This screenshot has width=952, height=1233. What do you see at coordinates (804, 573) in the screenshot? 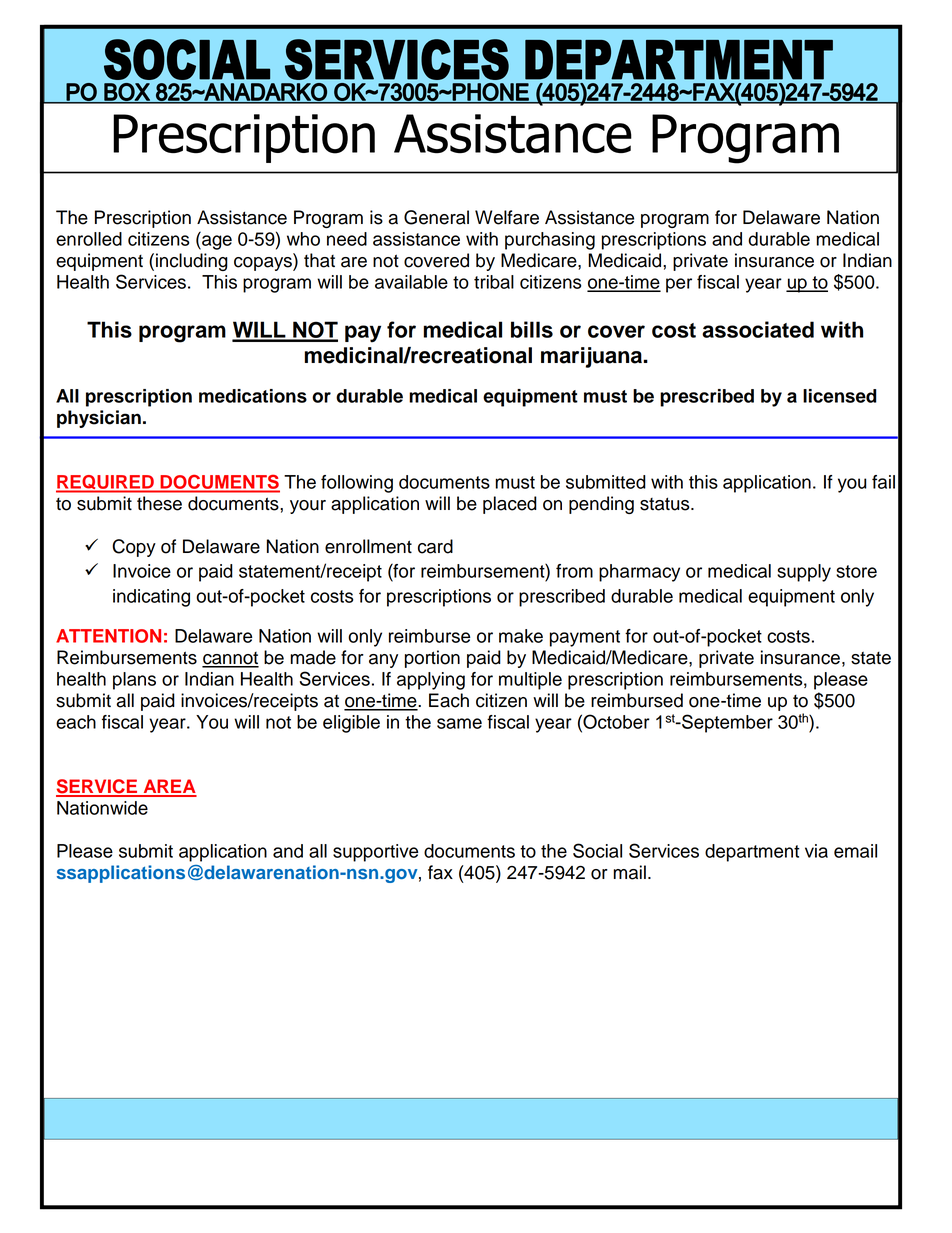
I see `supply` at bounding box center [804, 573].
